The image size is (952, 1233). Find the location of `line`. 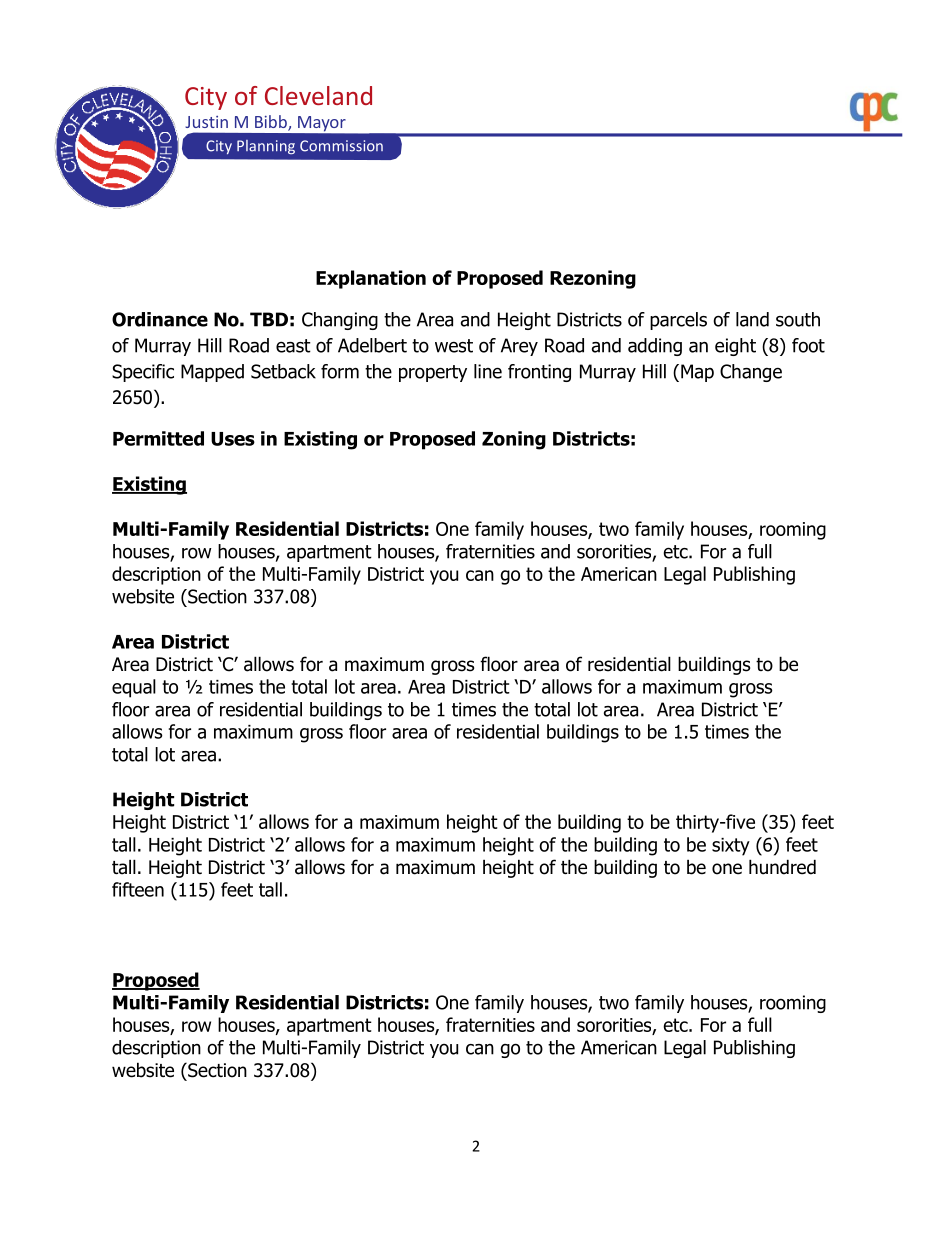

line is located at coordinates (488, 371).
